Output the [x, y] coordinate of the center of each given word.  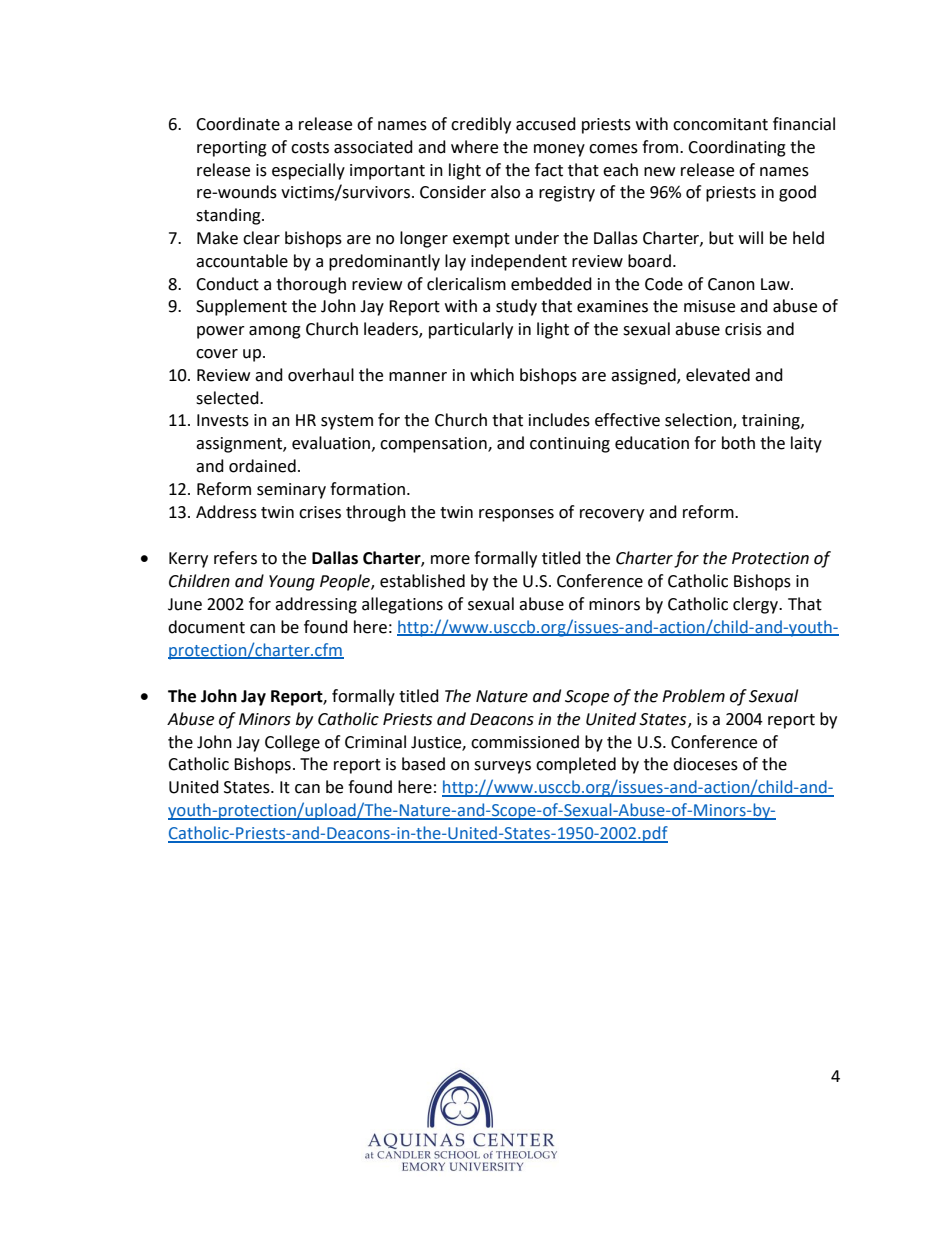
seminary [291, 491]
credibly [481, 125]
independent [519, 262]
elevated [718, 375]
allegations [402, 605]
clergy [756, 605]
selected [228, 398]
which [492, 375]
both [738, 443]
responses [516, 515]
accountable [242, 261]
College [292, 743]
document [206, 627]
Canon [731, 284]
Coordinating [737, 148]
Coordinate [238, 124]
